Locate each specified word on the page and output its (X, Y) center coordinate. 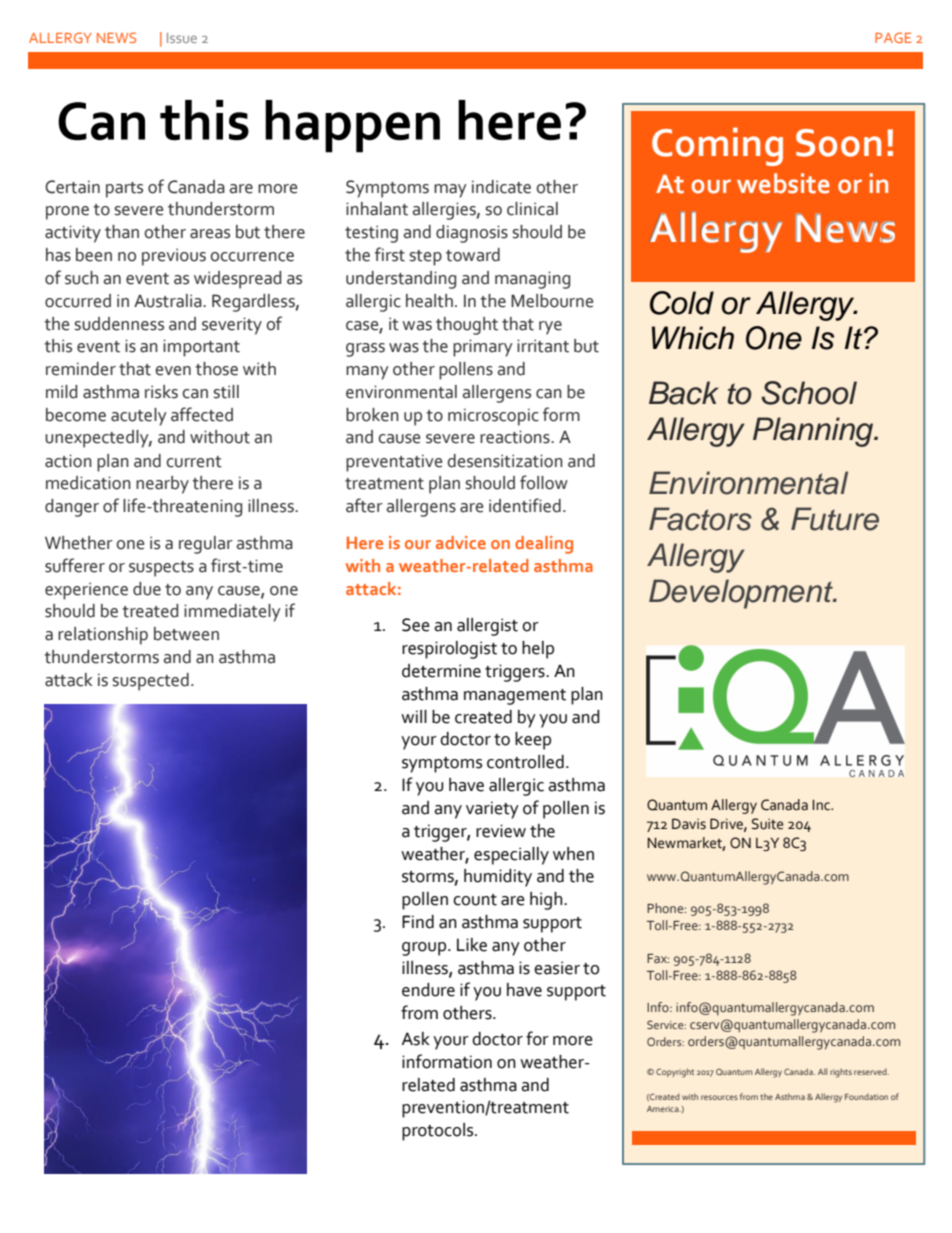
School (809, 393)
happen (352, 126)
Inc (822, 805)
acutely (139, 417)
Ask (416, 1039)
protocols (439, 1132)
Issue (182, 38)
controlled (525, 762)
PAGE (893, 37)
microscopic (493, 417)
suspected (151, 682)
